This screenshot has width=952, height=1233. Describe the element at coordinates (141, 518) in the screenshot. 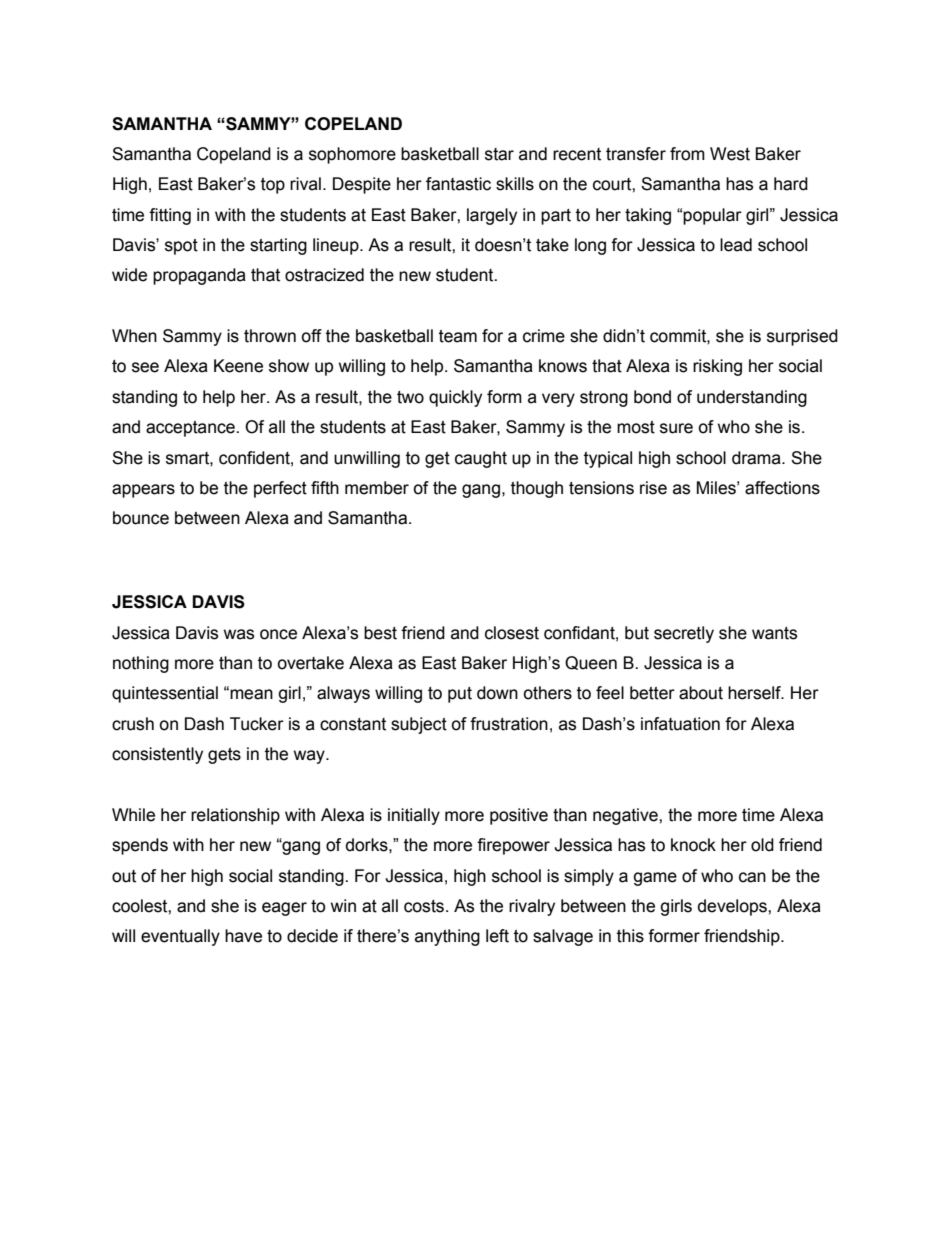

I see `bounce` at that location.
